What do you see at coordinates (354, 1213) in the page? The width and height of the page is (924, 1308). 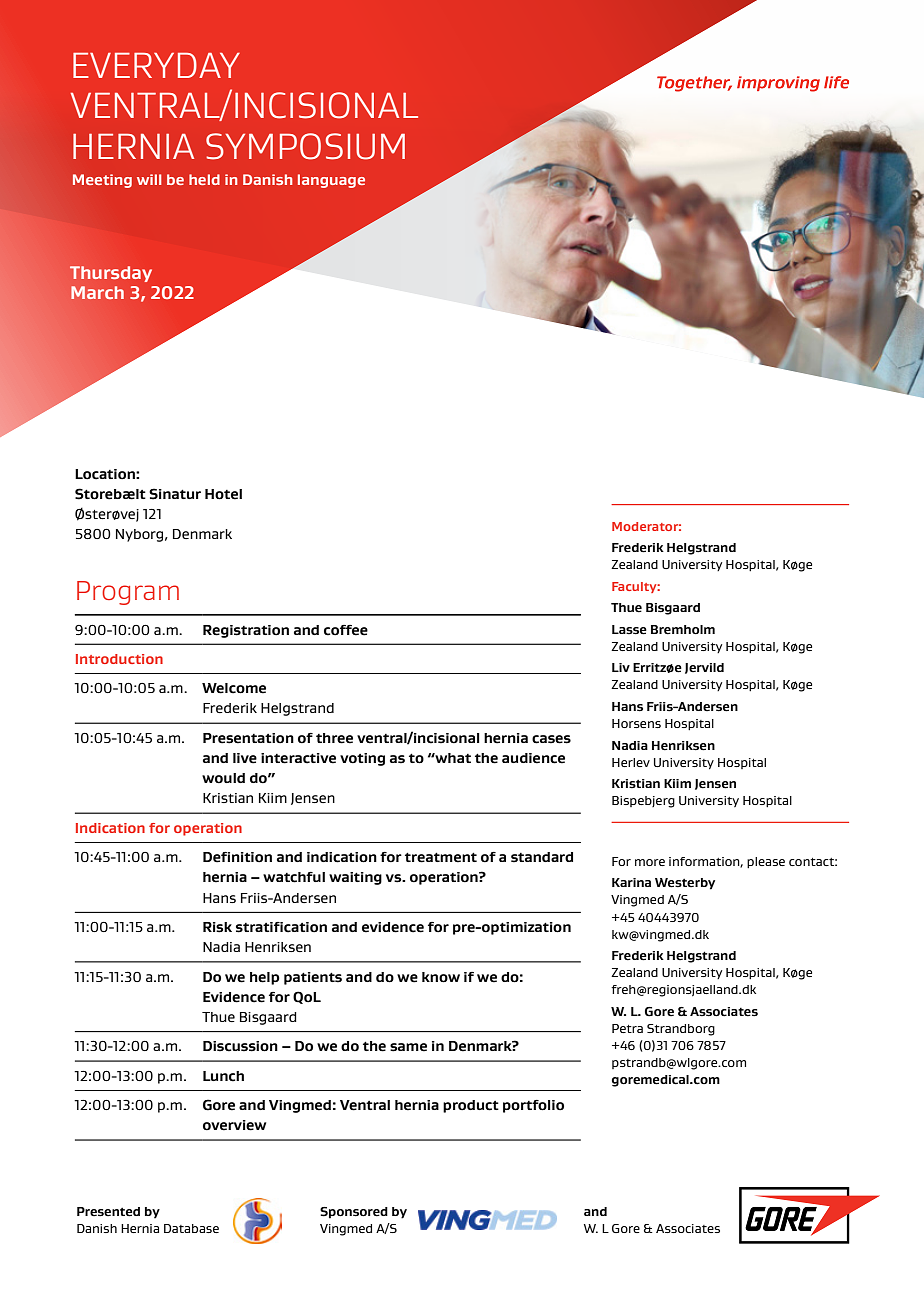 I see `Sponsored` at bounding box center [354, 1213].
